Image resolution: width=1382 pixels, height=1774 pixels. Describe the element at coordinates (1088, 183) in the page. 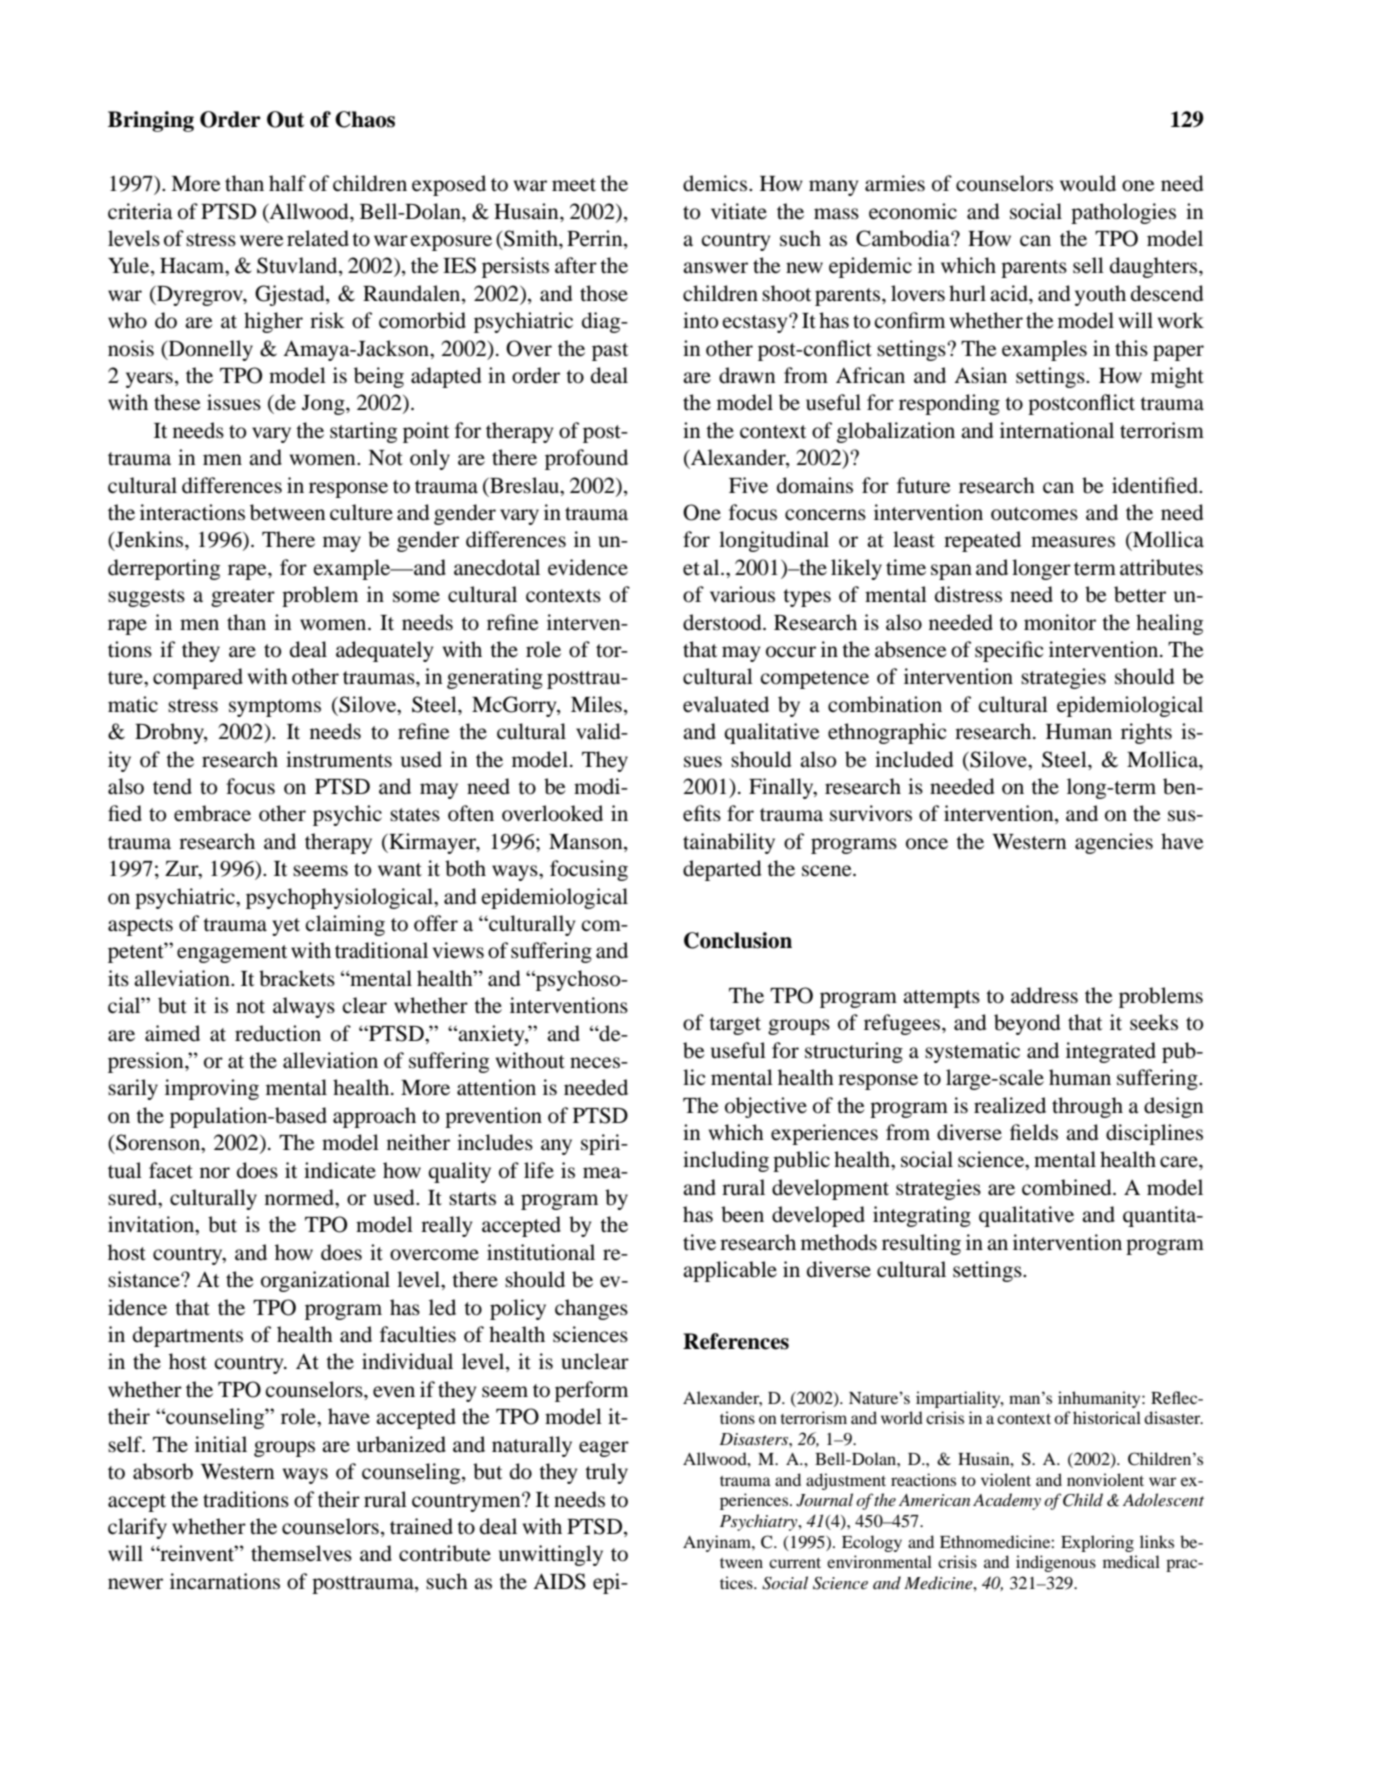

I see `would` at that location.
